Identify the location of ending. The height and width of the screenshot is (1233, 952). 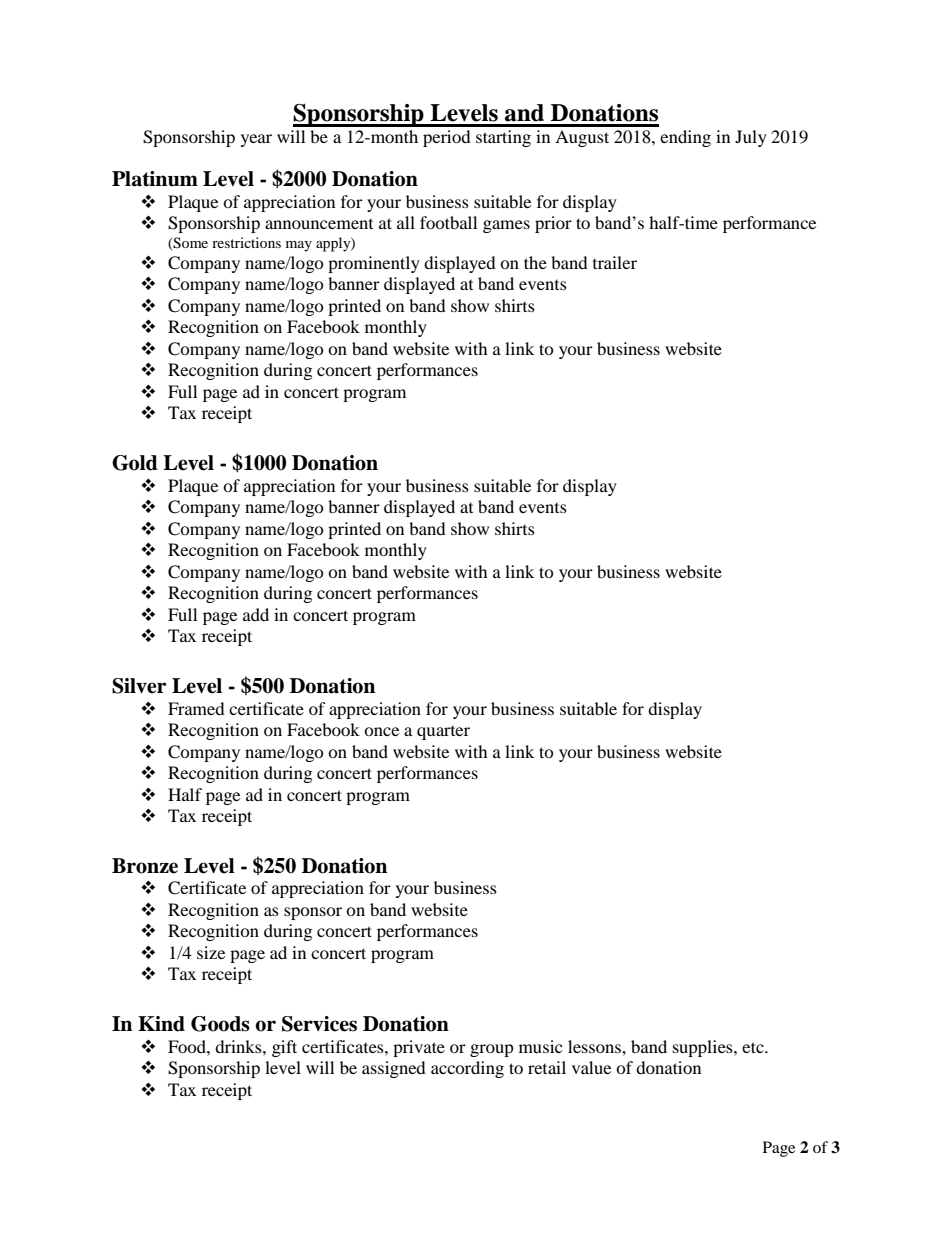
(685, 138).
